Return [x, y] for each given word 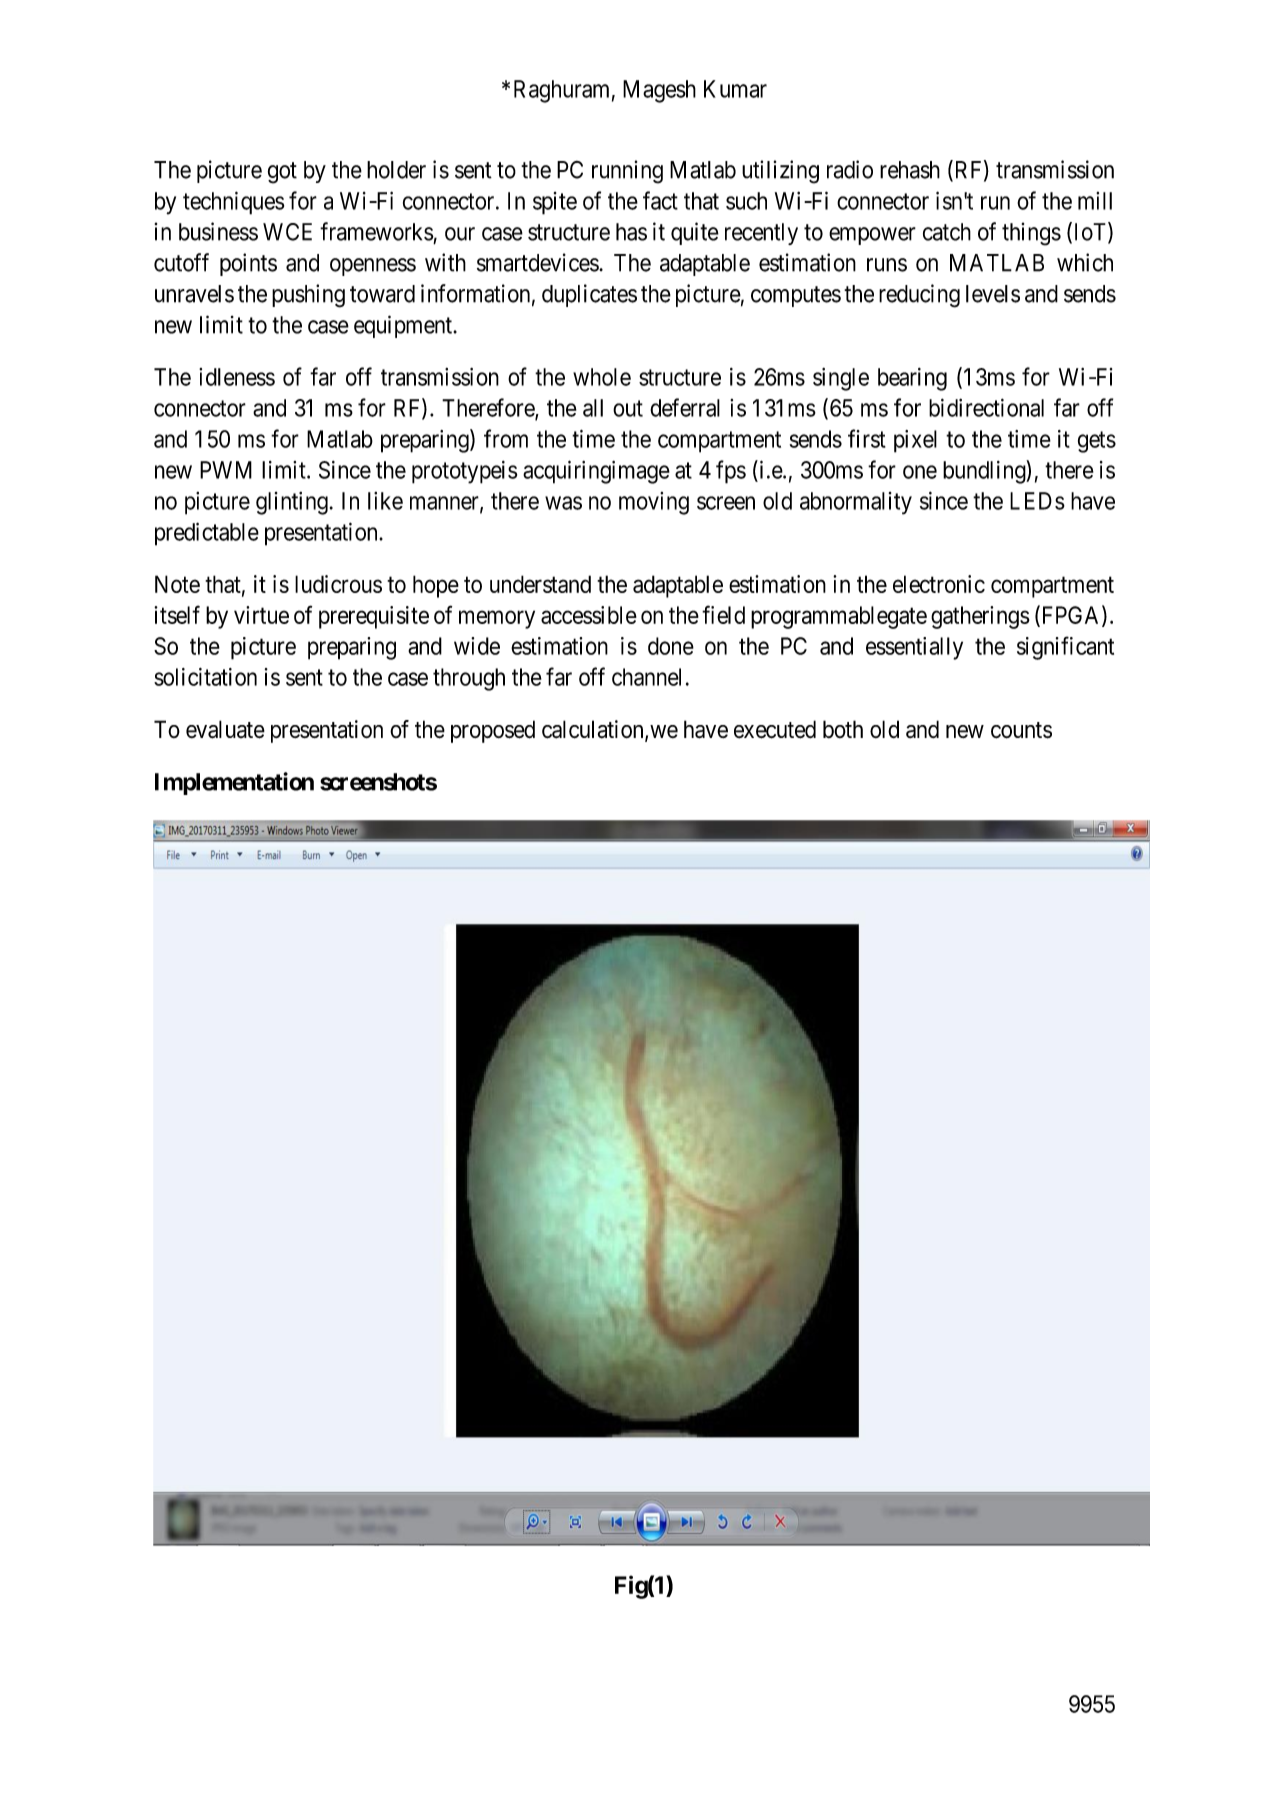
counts [1021, 730]
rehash [910, 170]
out [628, 408]
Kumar [735, 89]
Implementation [234, 783]
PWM [226, 470]
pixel [915, 441]
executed [775, 729]
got [282, 173]
